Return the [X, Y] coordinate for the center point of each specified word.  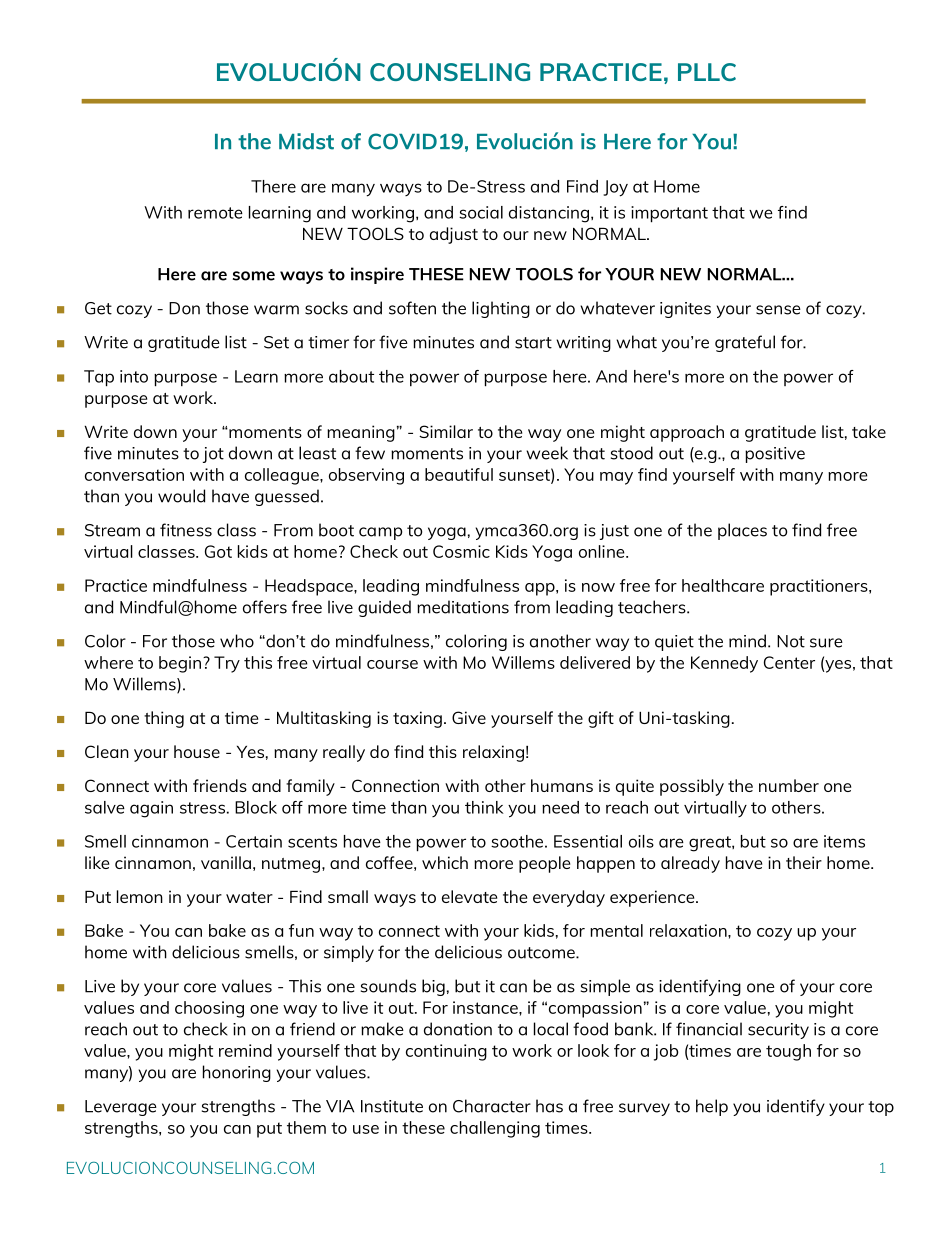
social [481, 212]
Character [492, 1106]
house [197, 751]
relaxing [493, 753]
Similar [446, 431]
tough [788, 1052]
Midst [306, 141]
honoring [237, 1073]
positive [775, 455]
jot [213, 455]
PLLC [707, 72]
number [789, 785]
